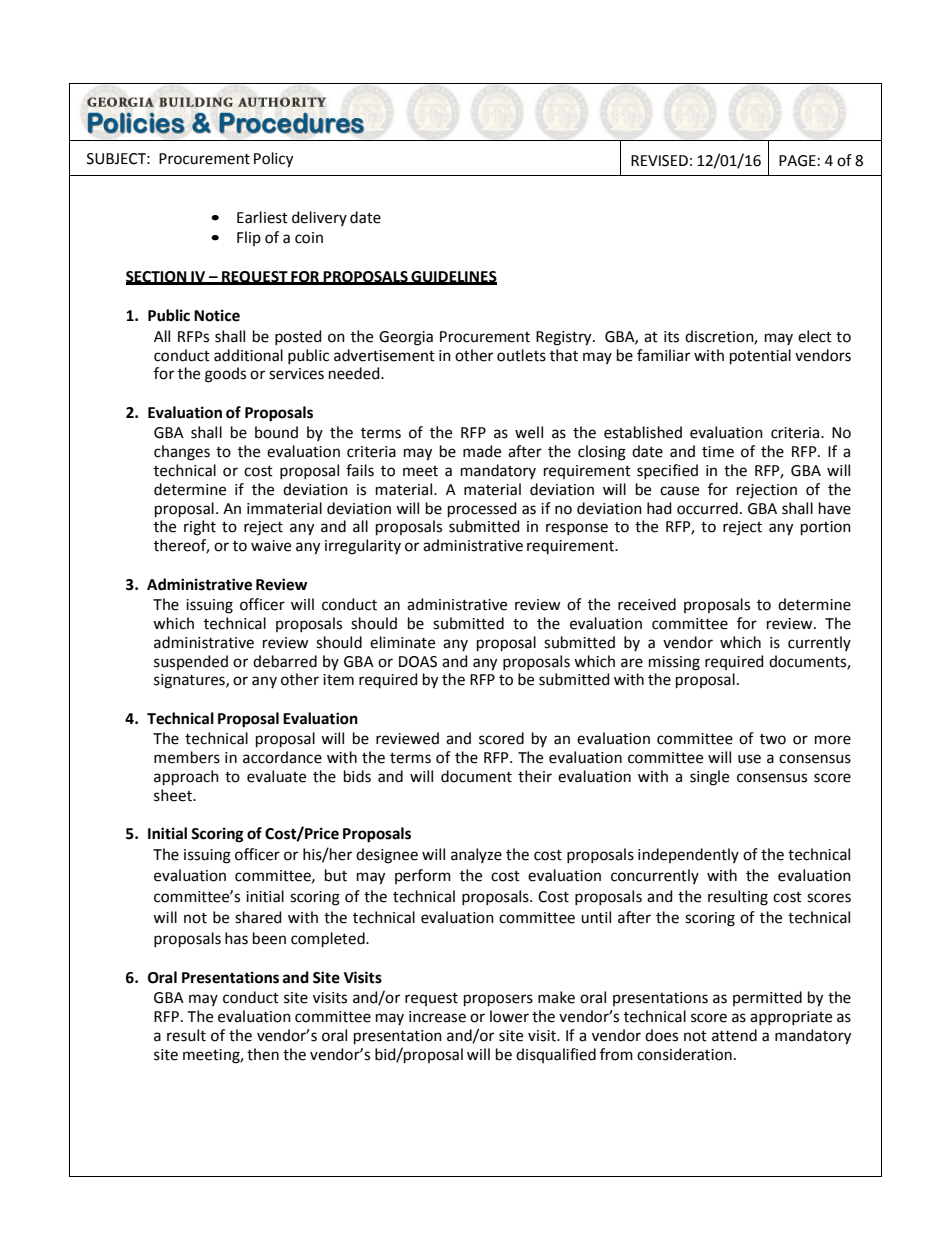  I want to click on Earliest, so click(262, 217).
